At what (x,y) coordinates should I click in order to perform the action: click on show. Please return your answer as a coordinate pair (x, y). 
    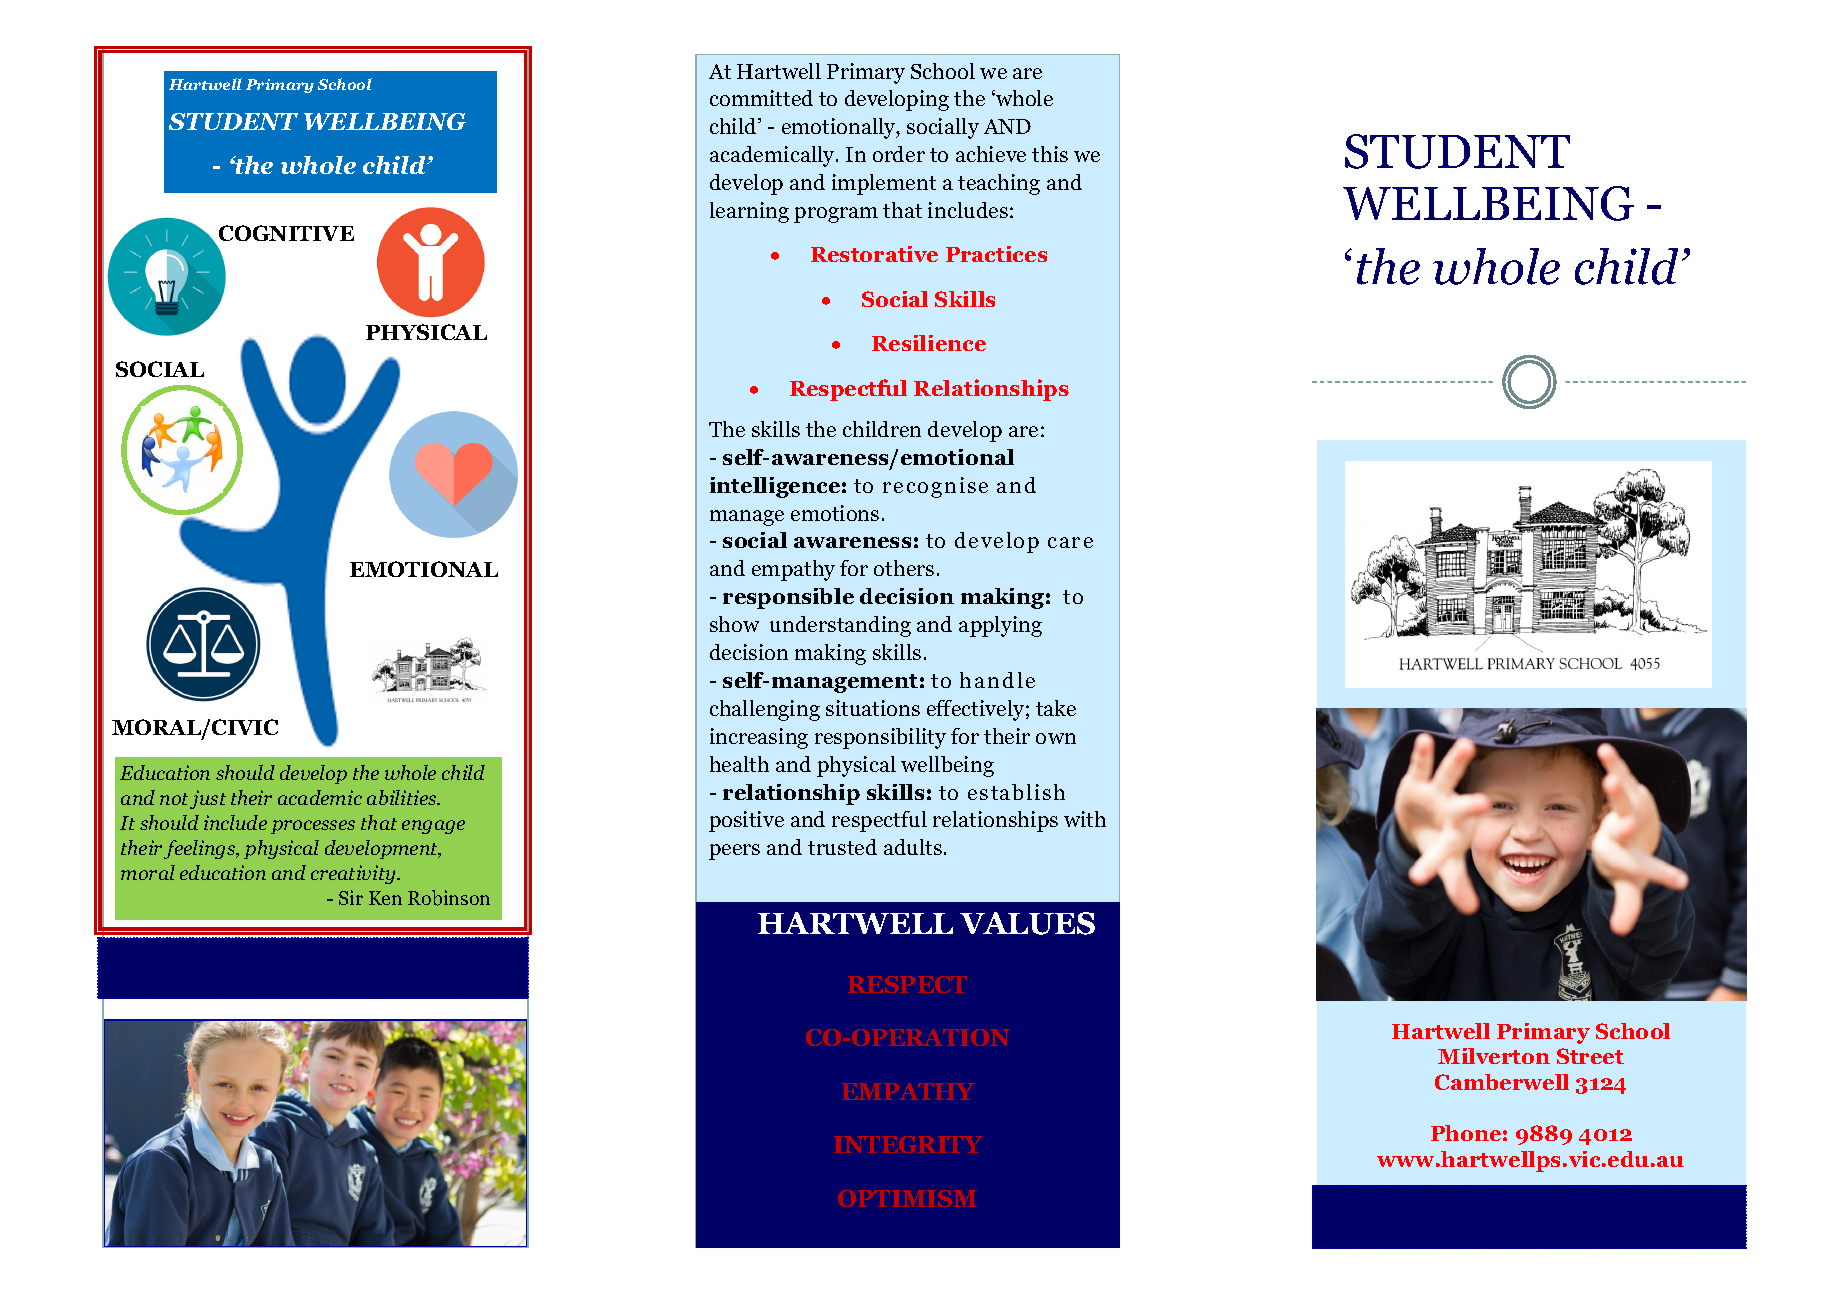
    Looking at the image, I should click on (734, 624).
